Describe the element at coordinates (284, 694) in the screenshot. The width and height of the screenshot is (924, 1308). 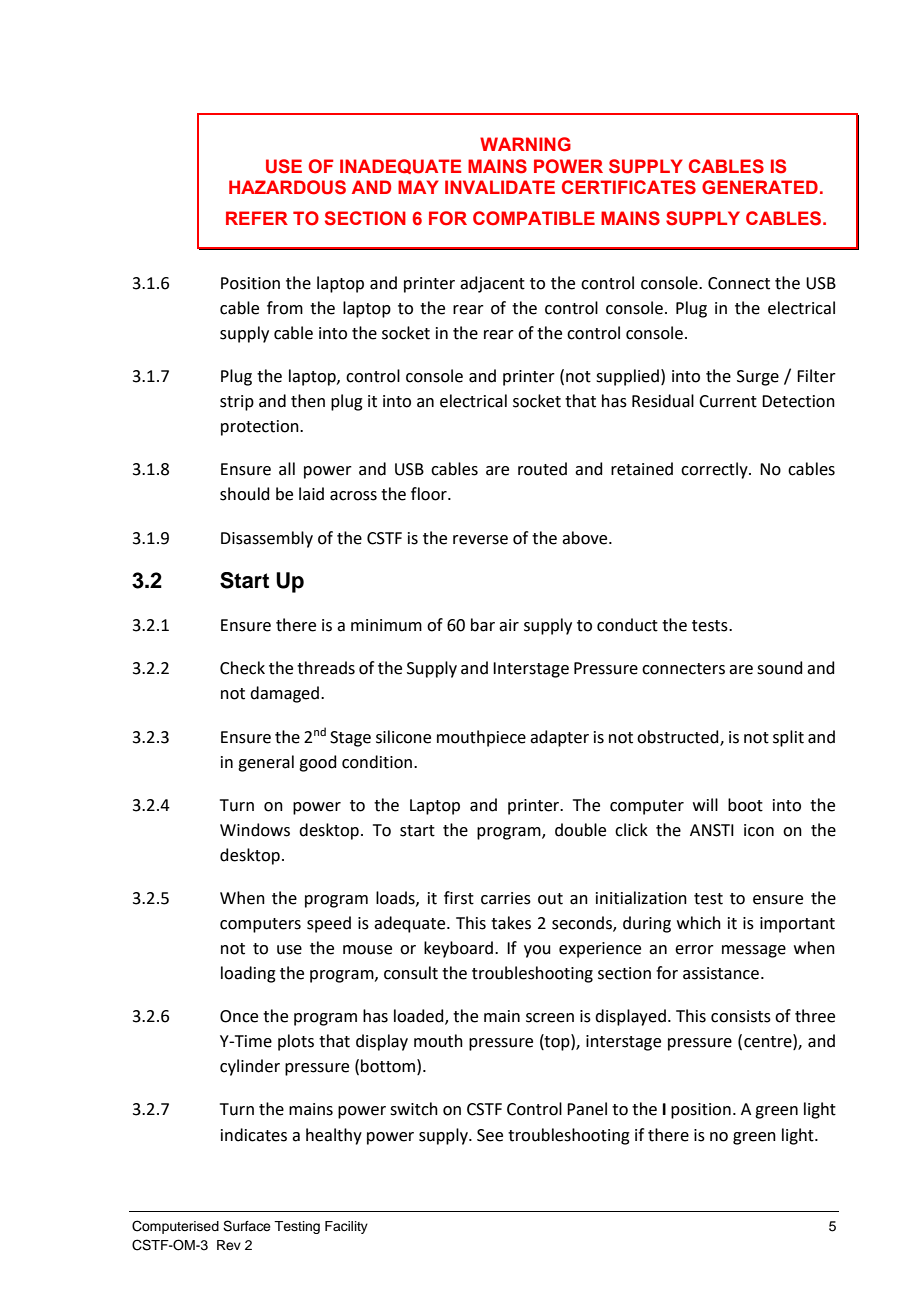
I see `damaged` at that location.
